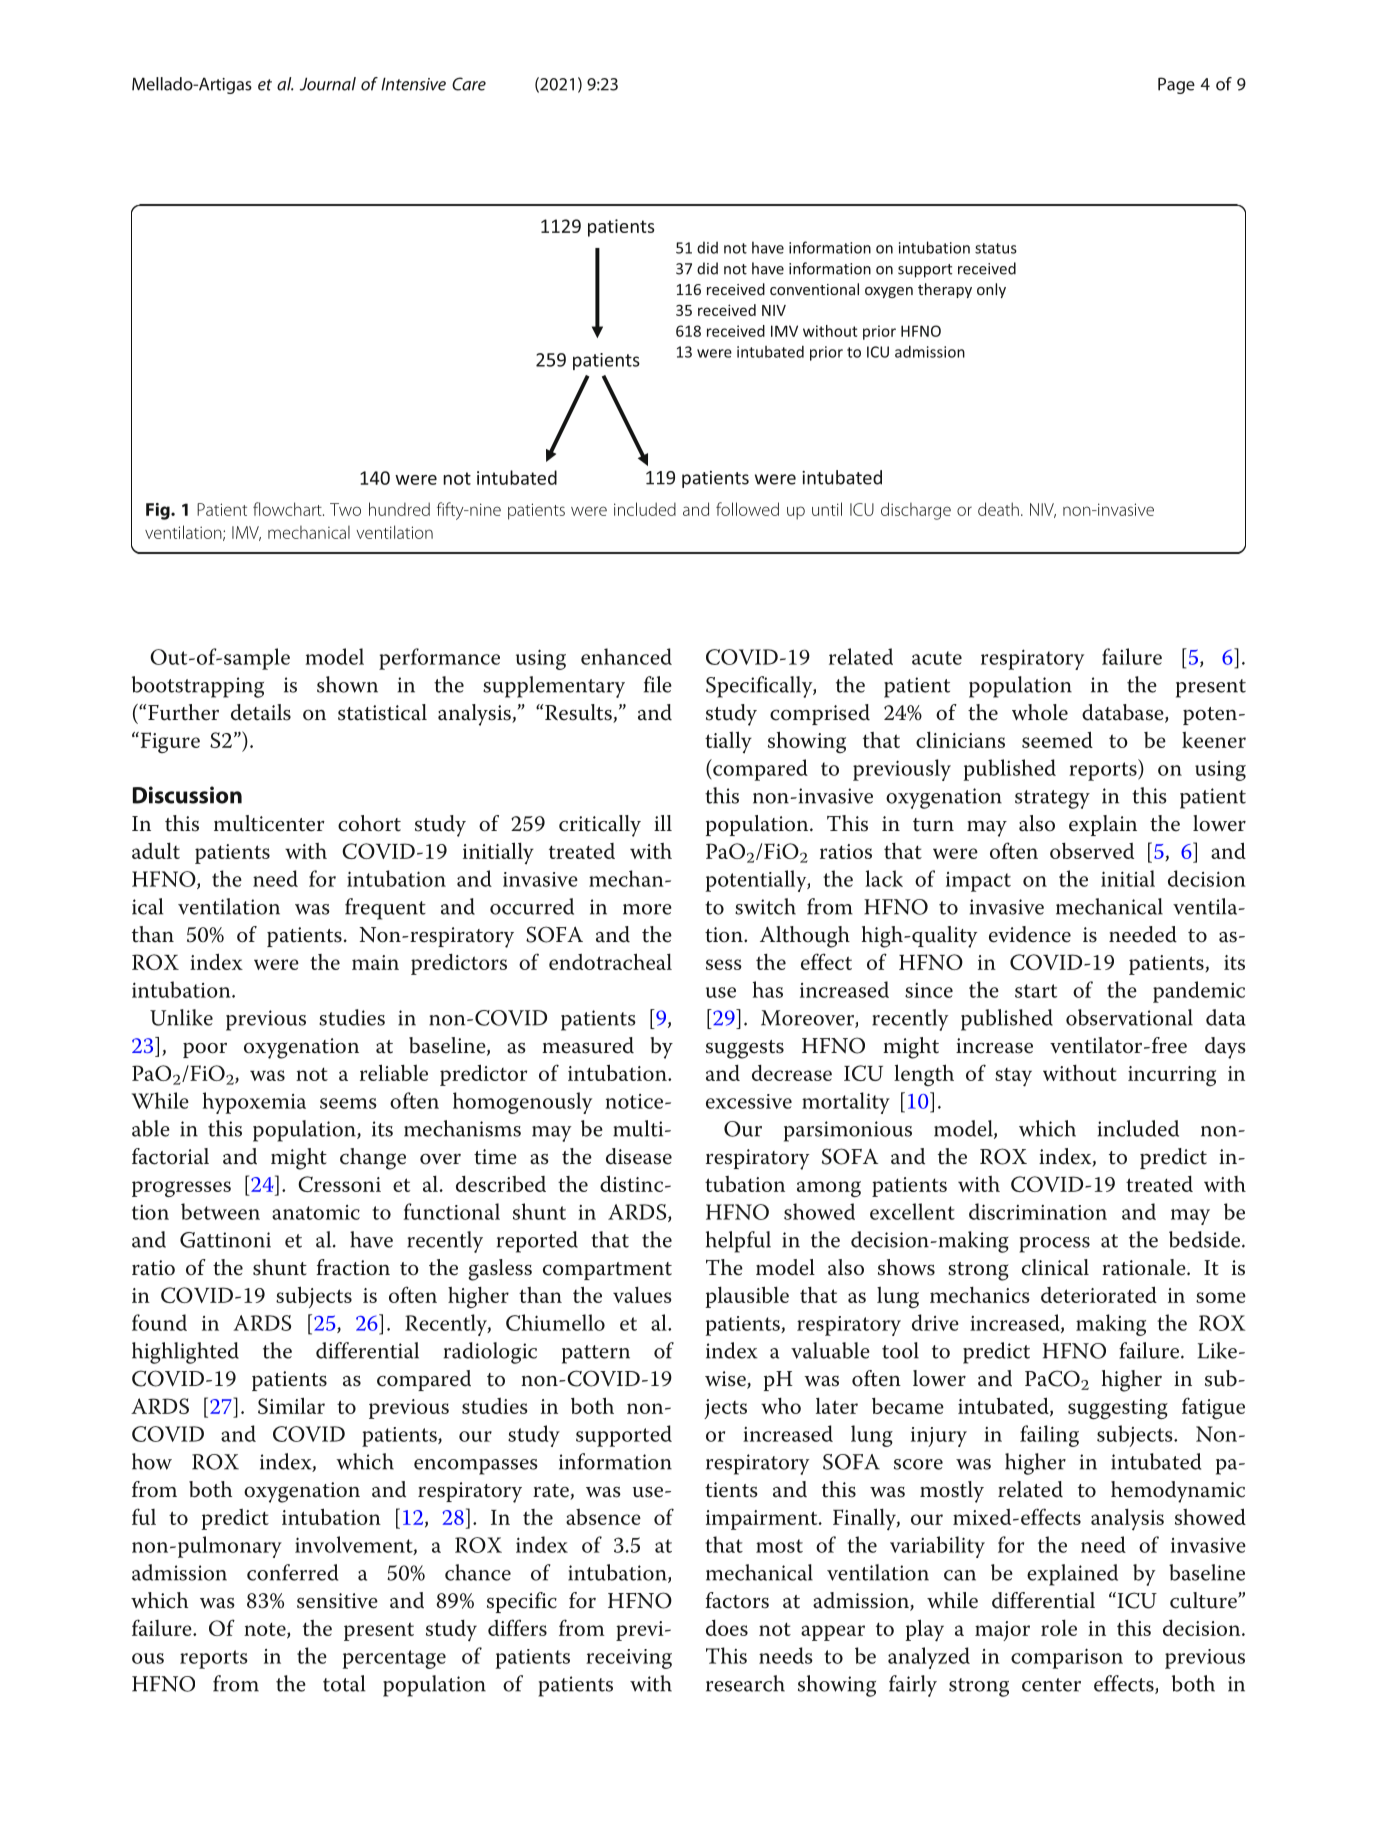  What do you see at coordinates (642, 1294) in the screenshot?
I see `values` at bounding box center [642, 1294].
